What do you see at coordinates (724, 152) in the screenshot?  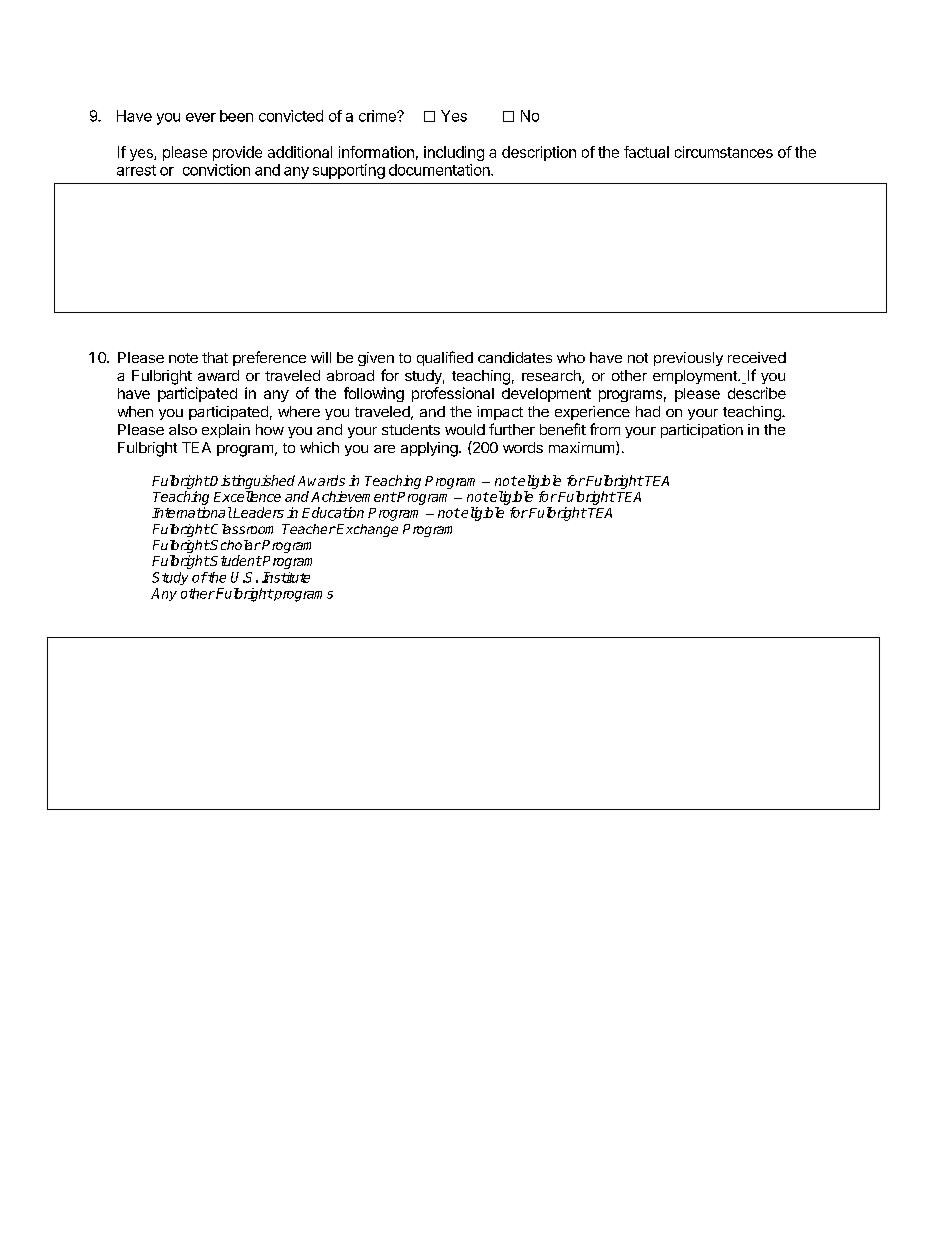 I see `circumstances` at bounding box center [724, 152].
